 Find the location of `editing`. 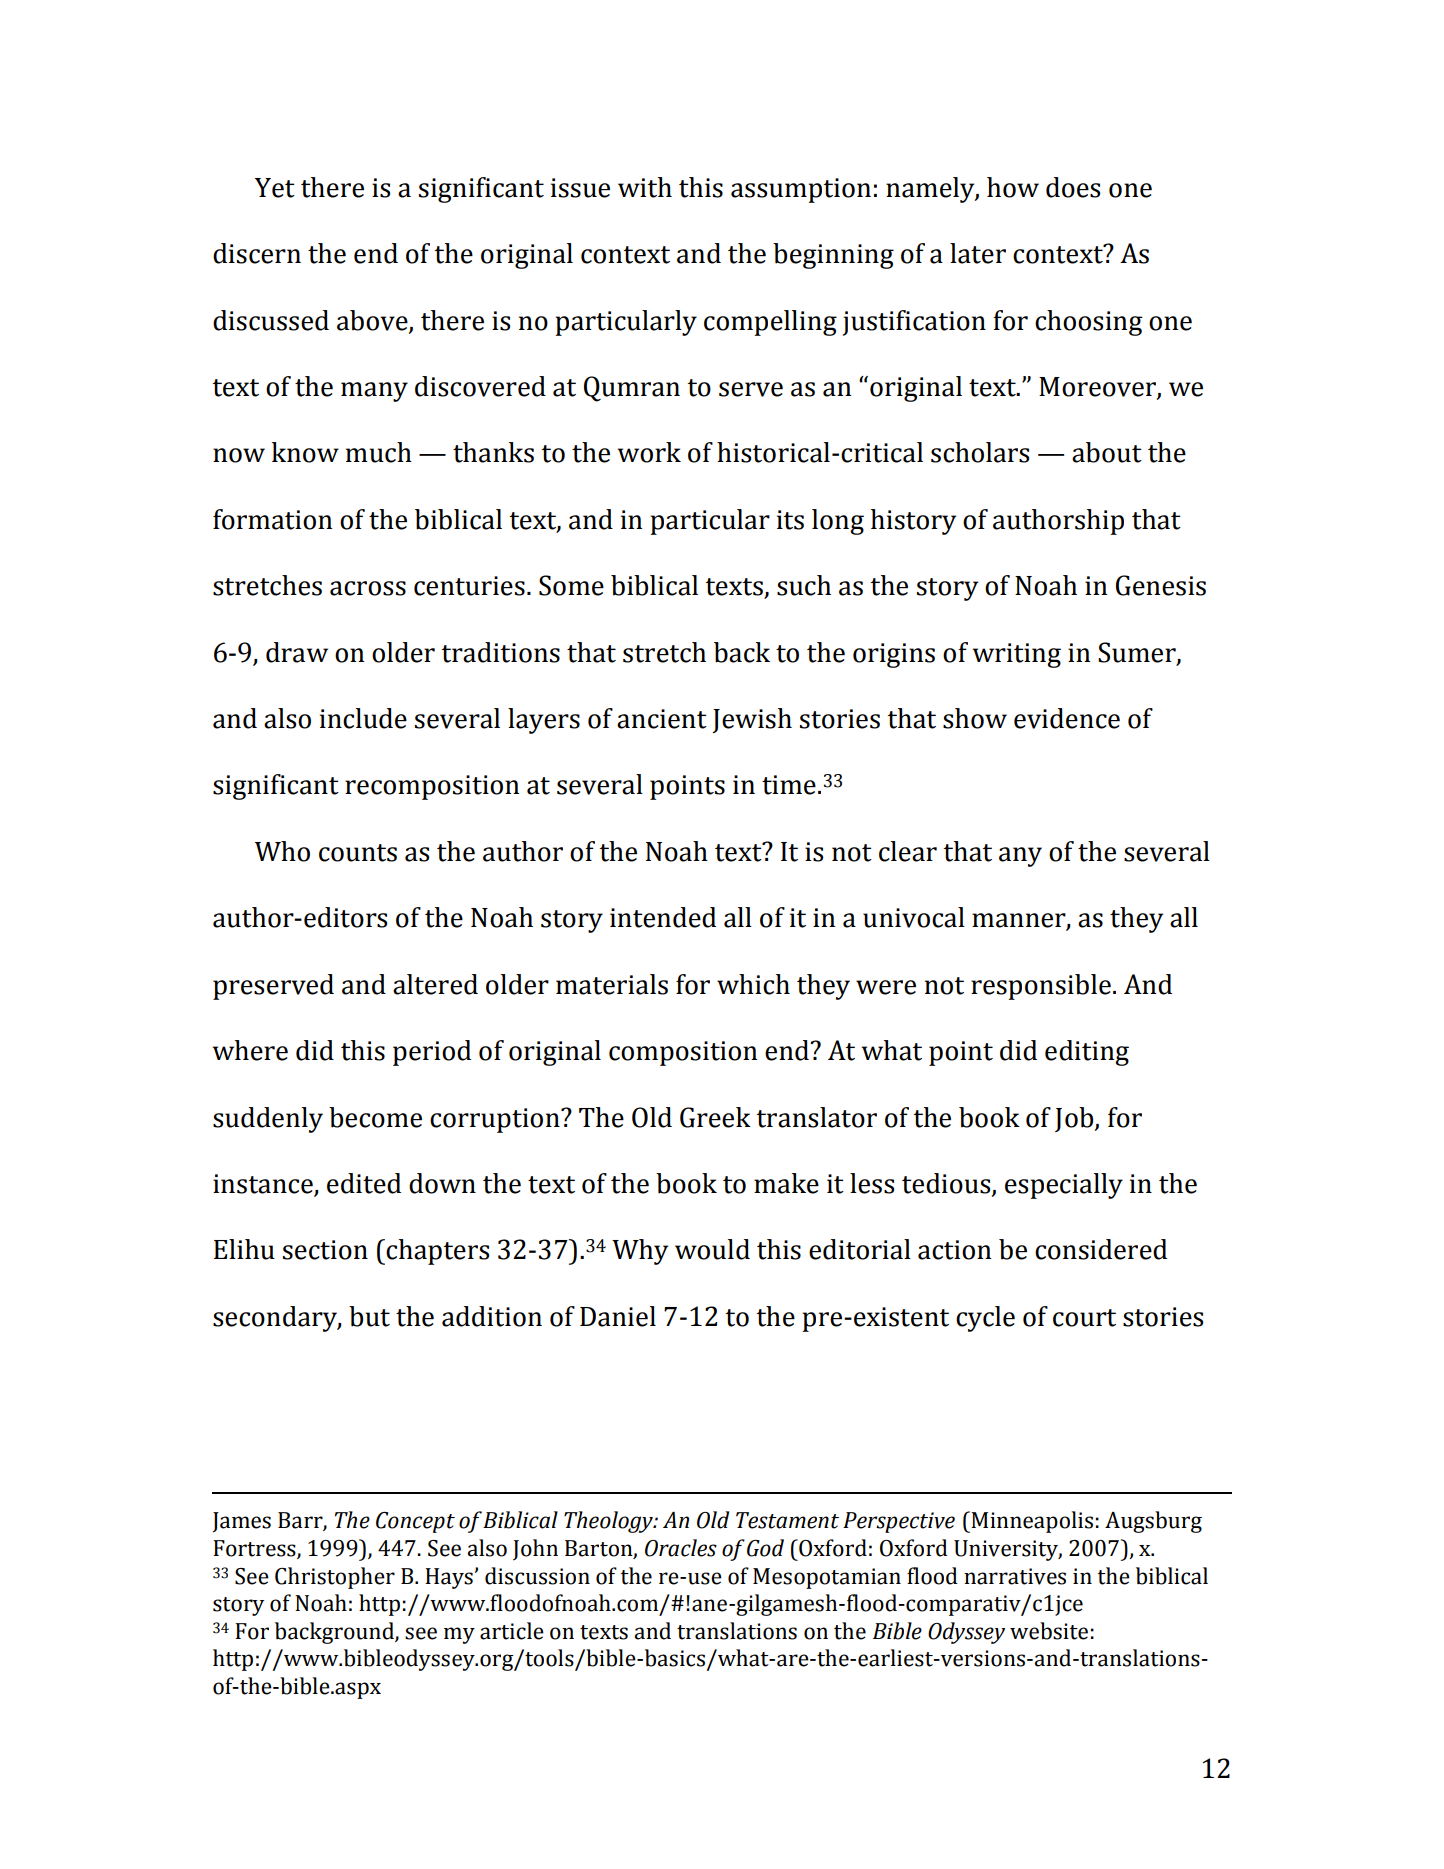

editing is located at coordinates (1087, 1053).
